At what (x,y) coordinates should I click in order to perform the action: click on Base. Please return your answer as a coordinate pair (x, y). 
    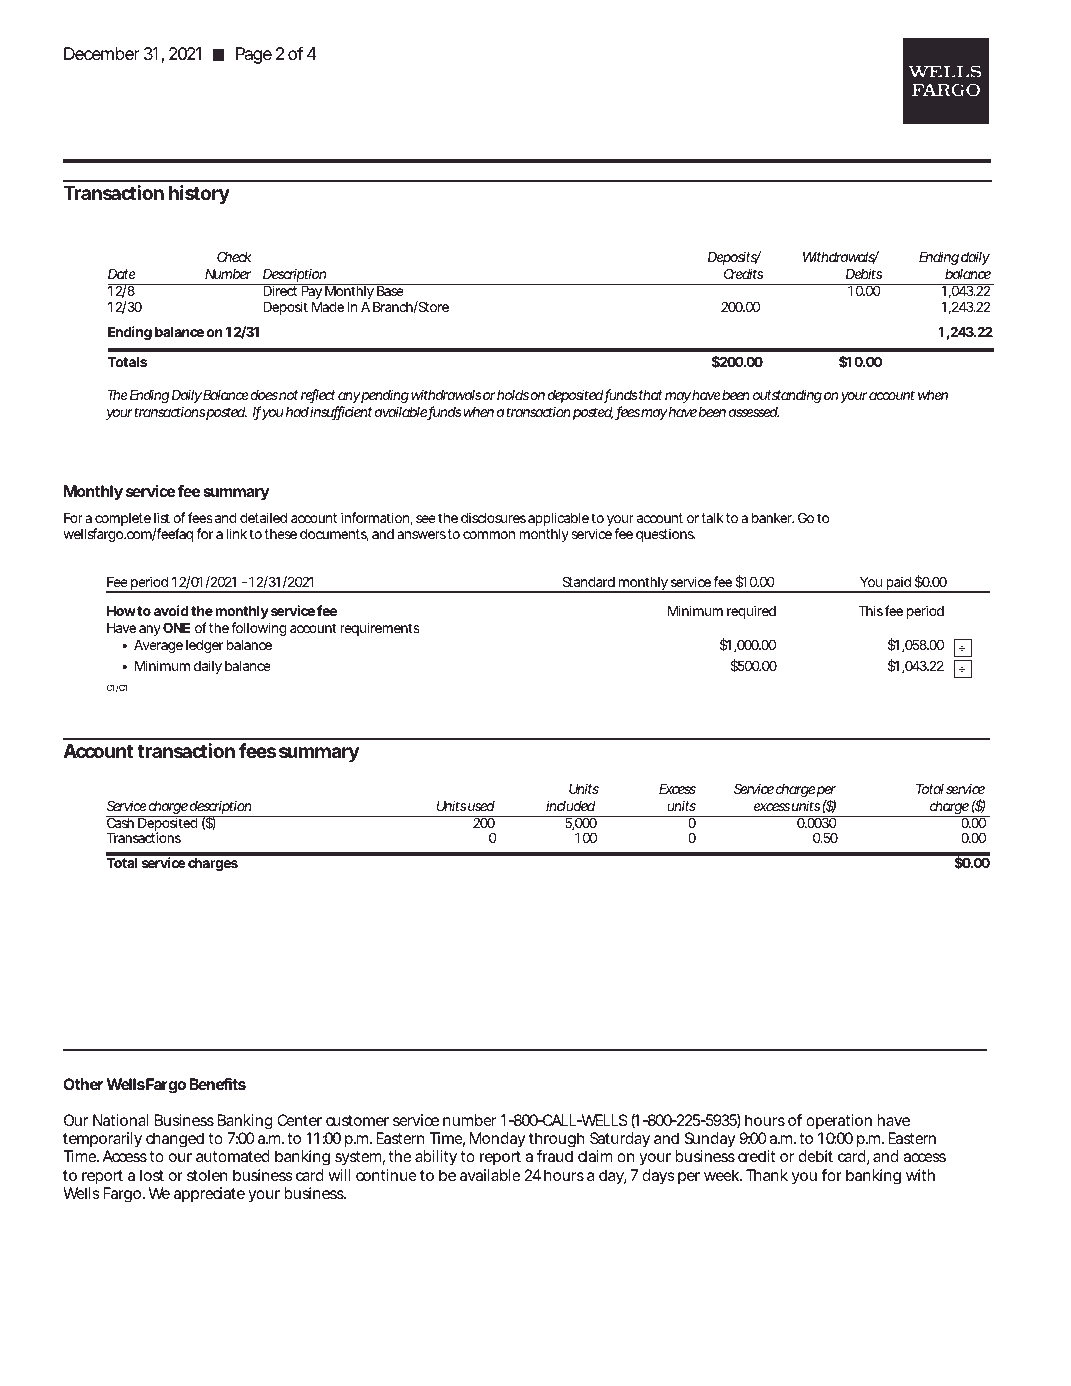
    Looking at the image, I should click on (390, 290).
